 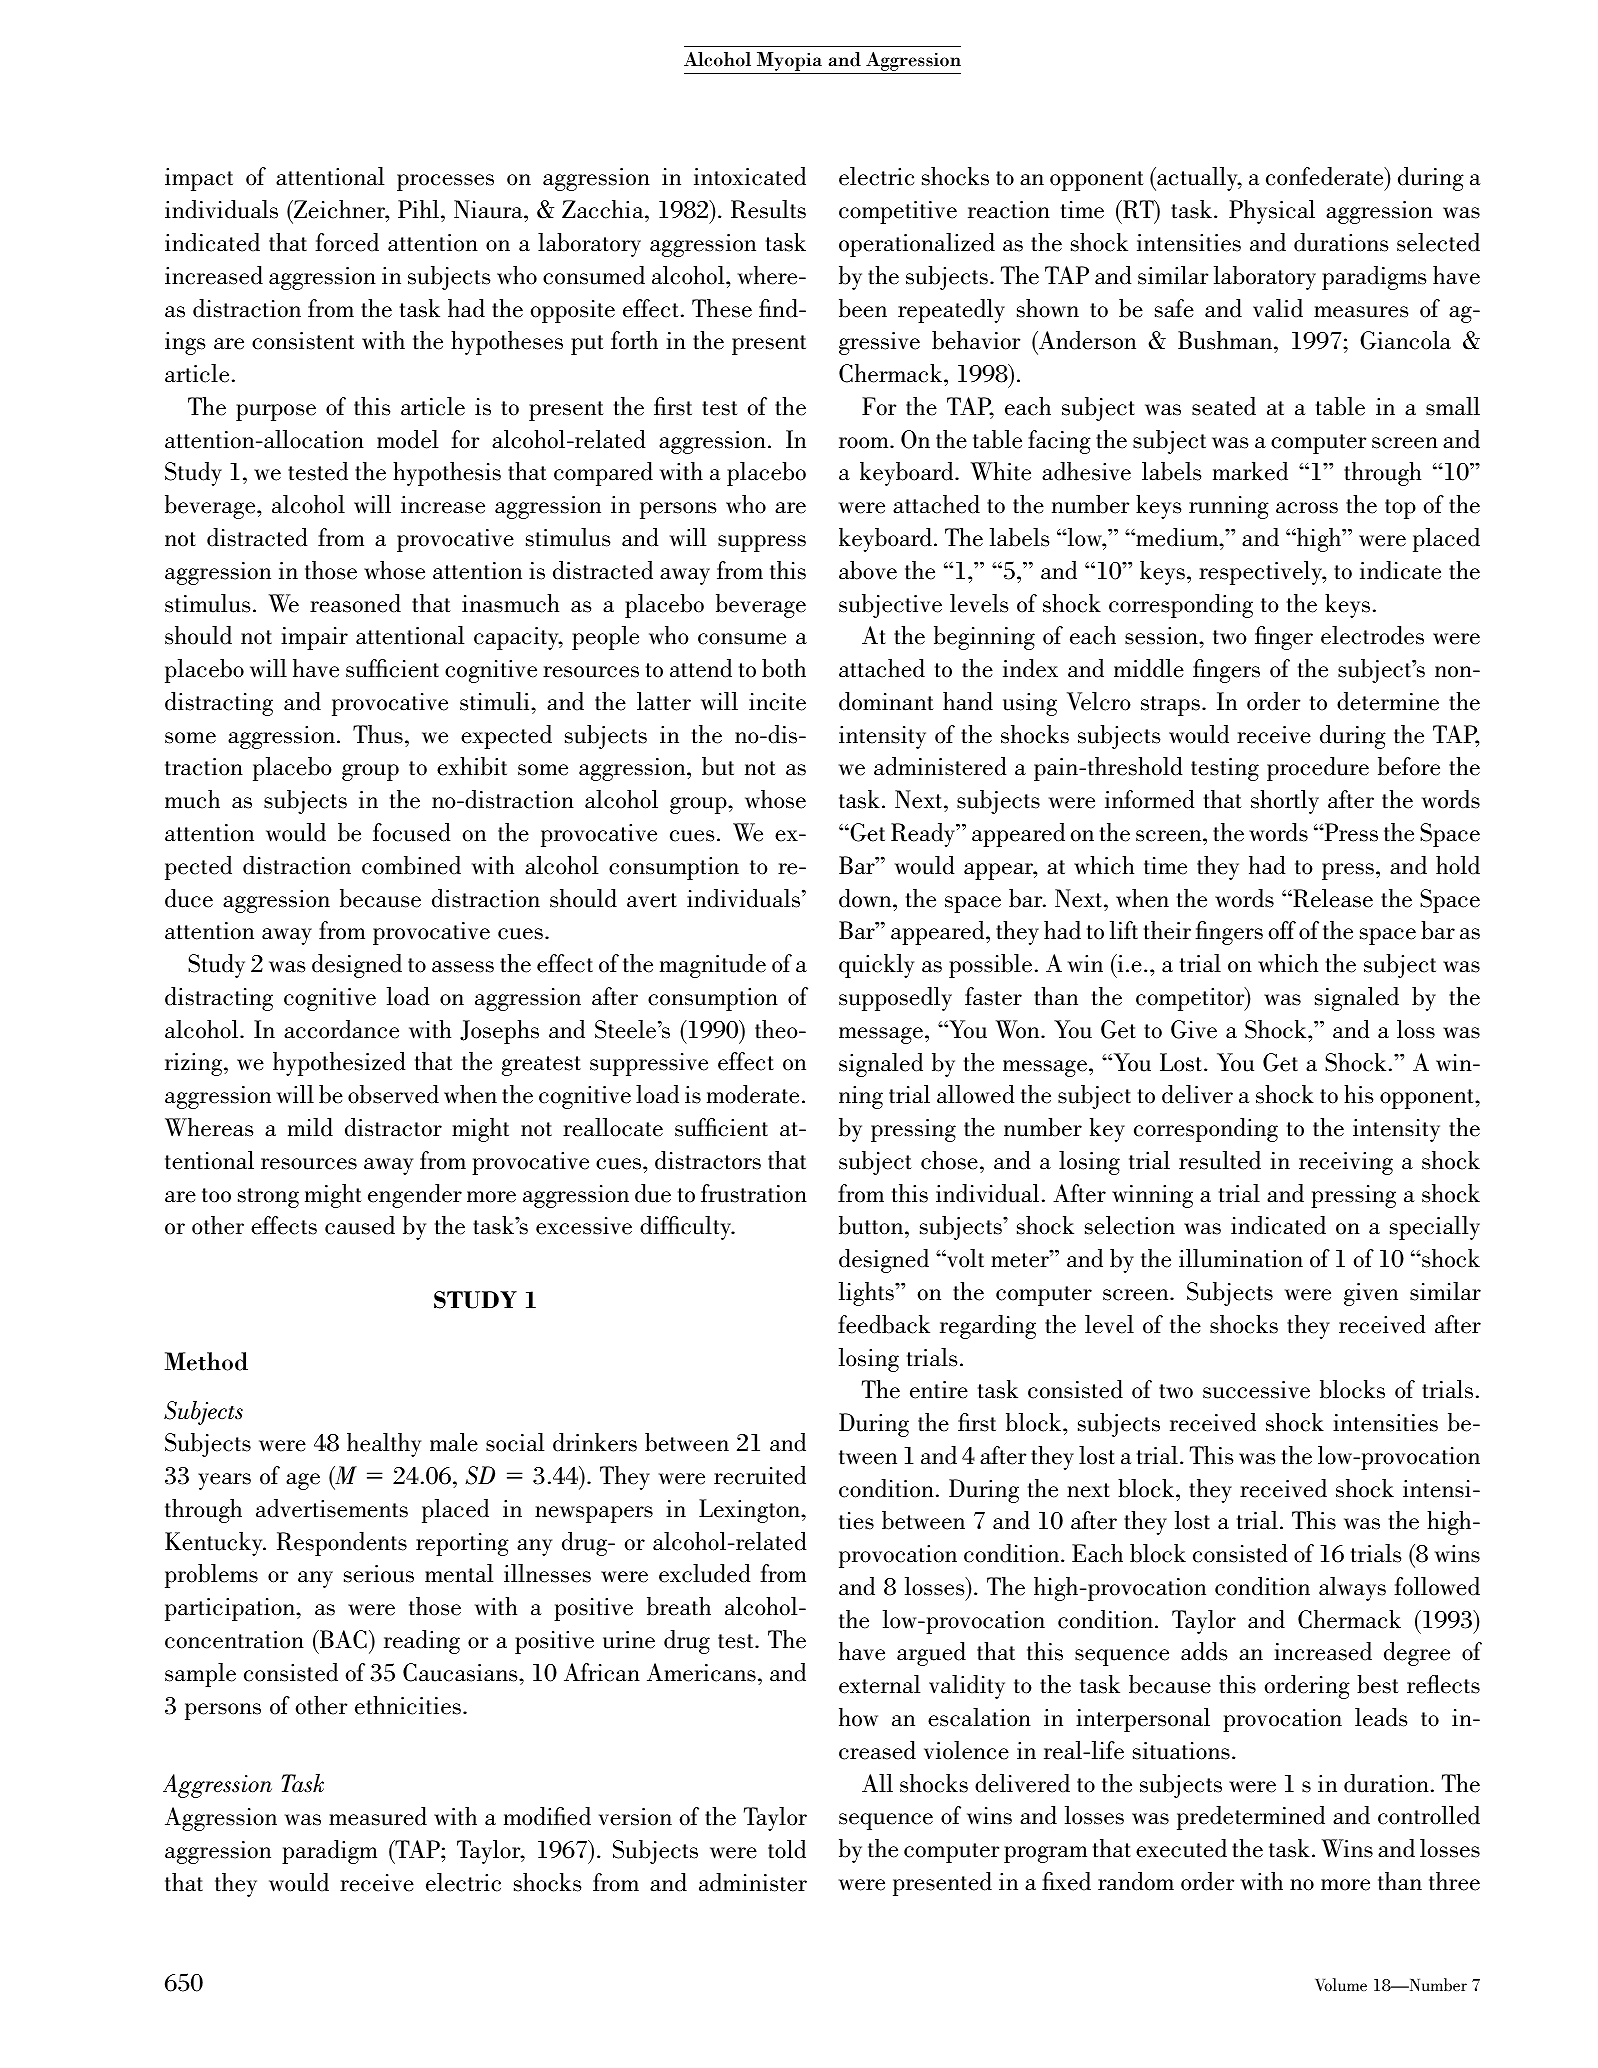 What do you see at coordinates (378, 1816) in the screenshot?
I see `measured` at bounding box center [378, 1816].
